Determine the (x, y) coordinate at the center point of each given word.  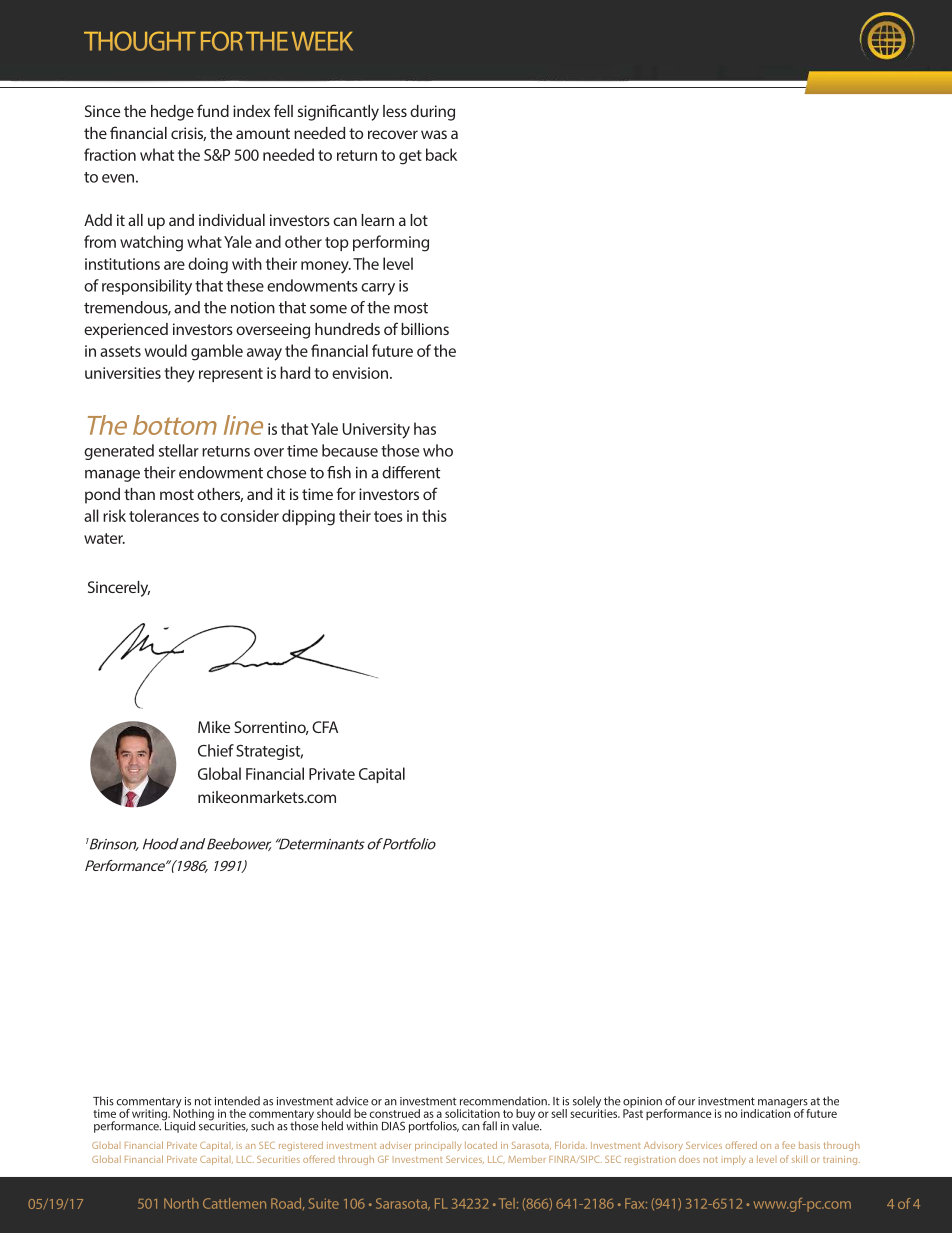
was (434, 134)
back (441, 154)
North (181, 1203)
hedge (172, 113)
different (411, 472)
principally (438, 1146)
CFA (325, 727)
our (686, 1102)
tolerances (164, 515)
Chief (216, 750)
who (438, 450)
